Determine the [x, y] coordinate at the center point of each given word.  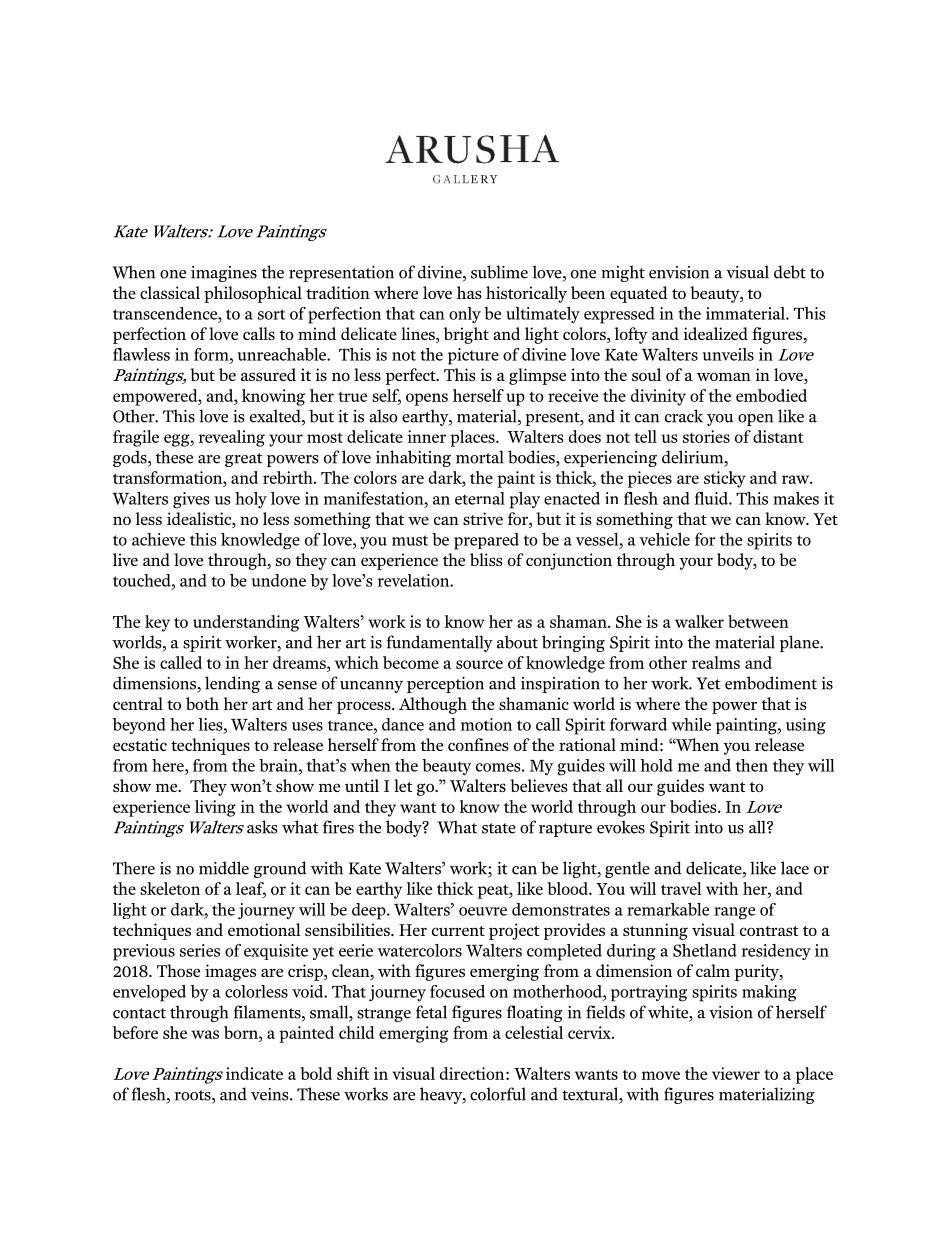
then [752, 765]
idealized [716, 333]
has [469, 292]
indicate [254, 1073]
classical [170, 292]
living [215, 808]
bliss [486, 559]
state [499, 828]
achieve [158, 539]
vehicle [664, 539]
